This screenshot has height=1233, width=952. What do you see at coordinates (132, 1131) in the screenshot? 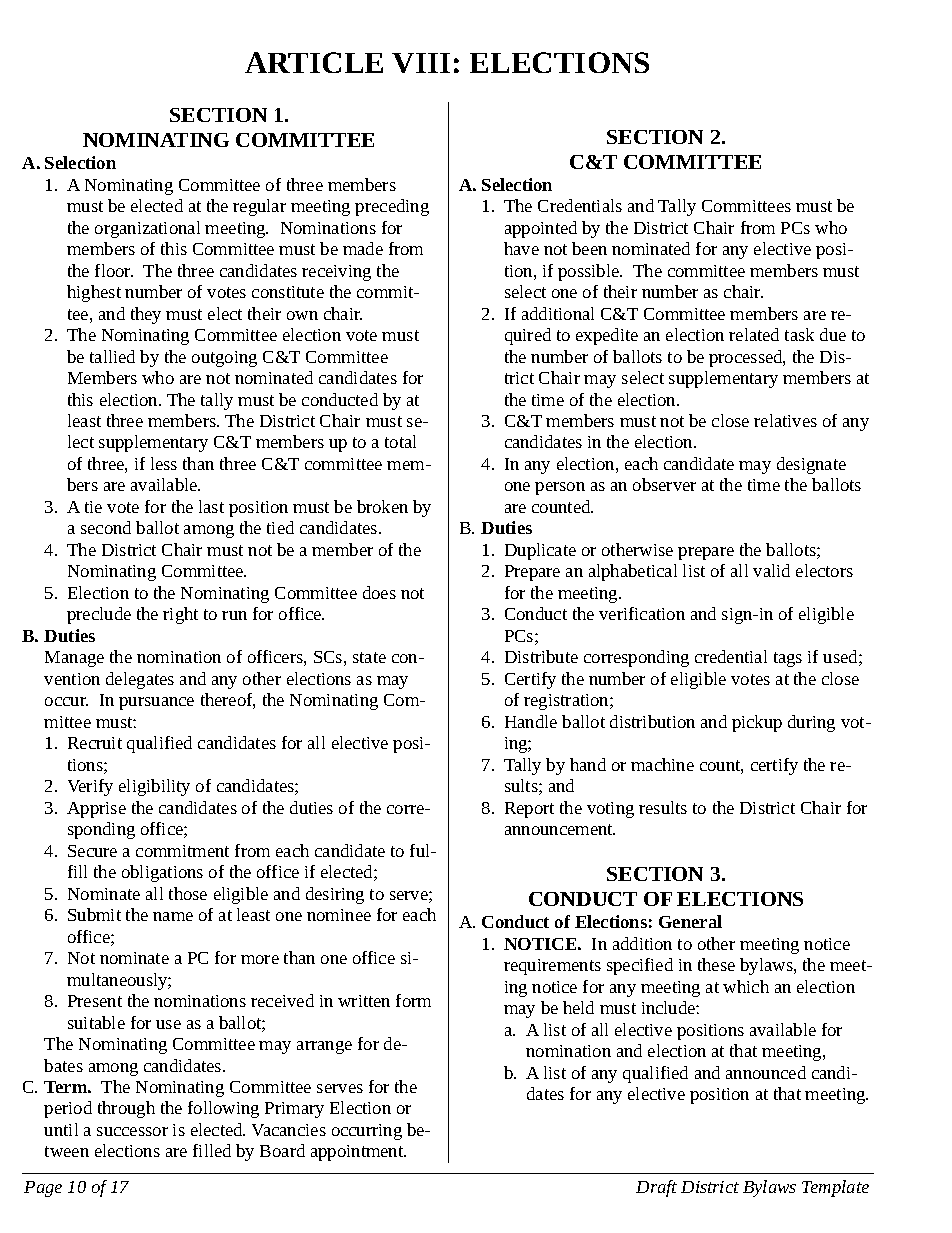
I see `successor` at bounding box center [132, 1131].
